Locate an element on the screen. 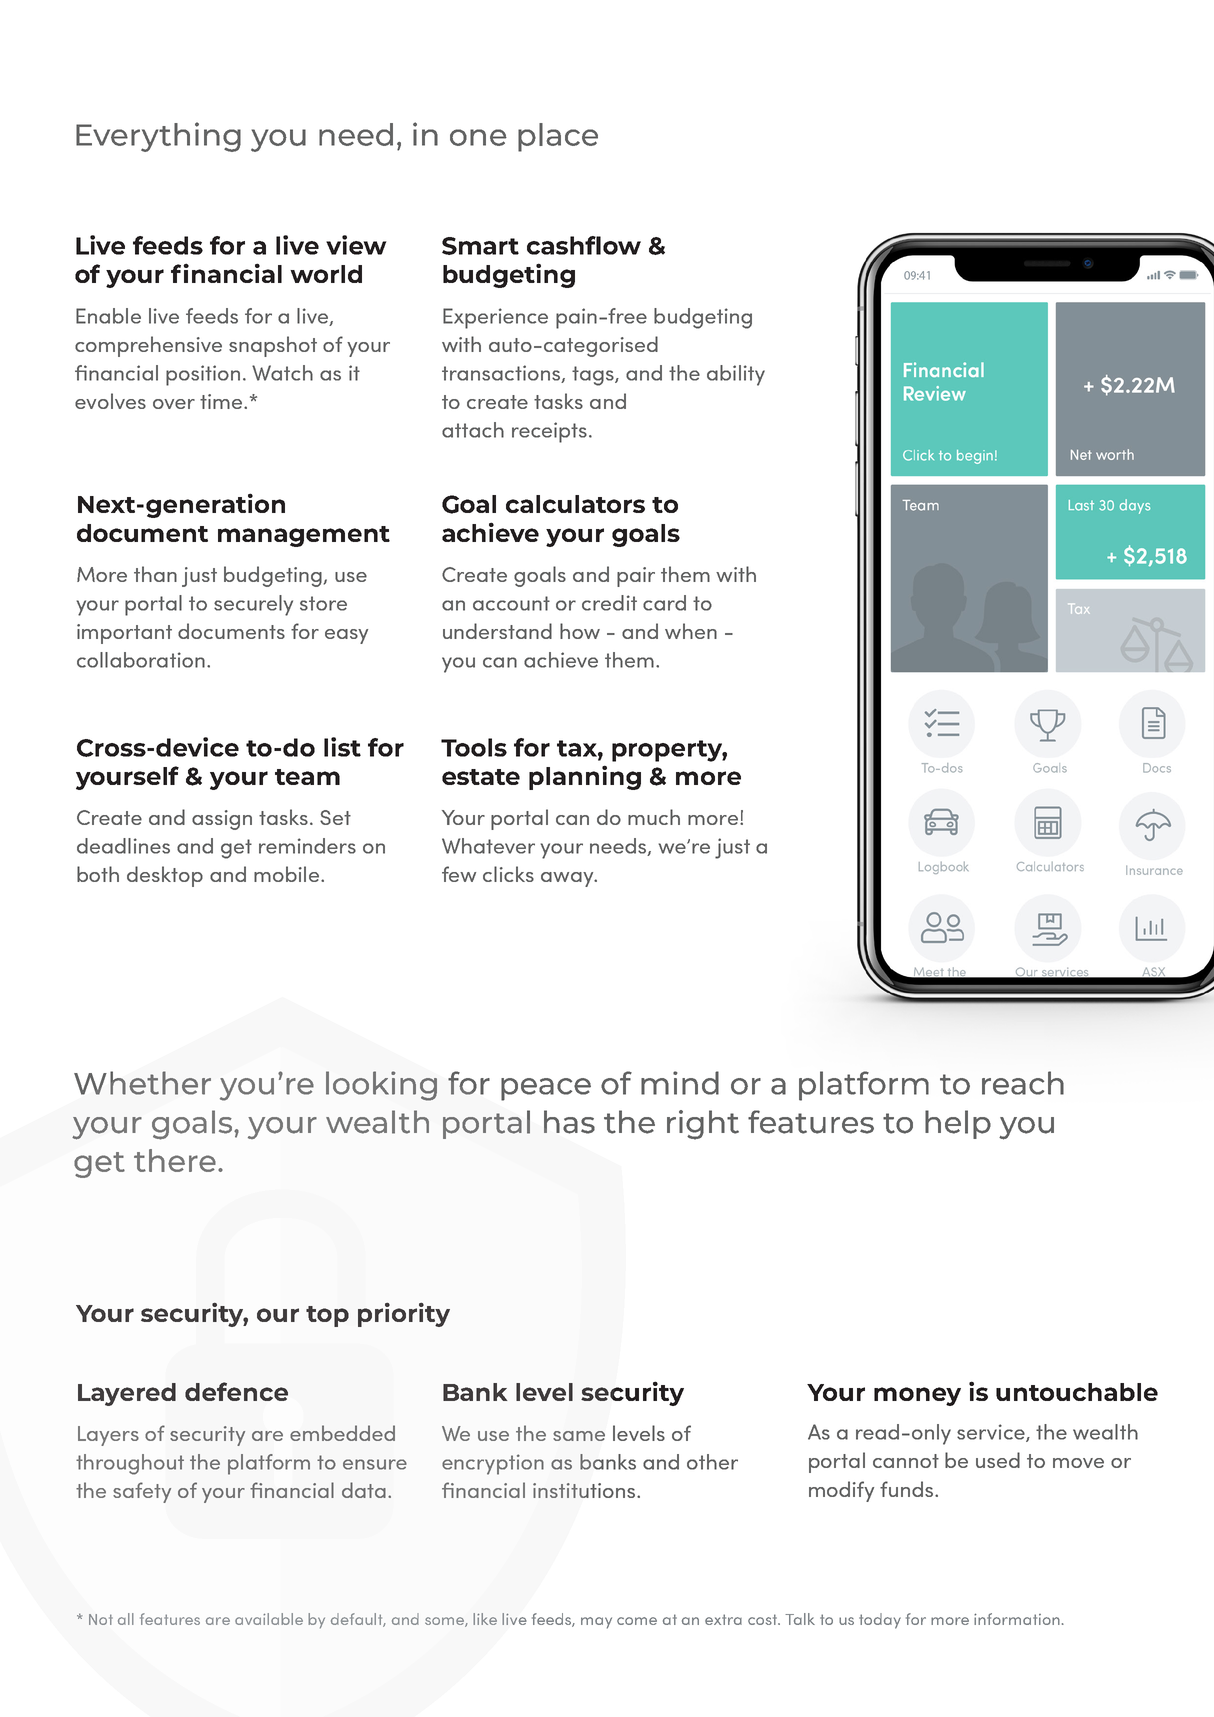 This screenshot has height=1717, width=1214. place is located at coordinates (558, 137).
